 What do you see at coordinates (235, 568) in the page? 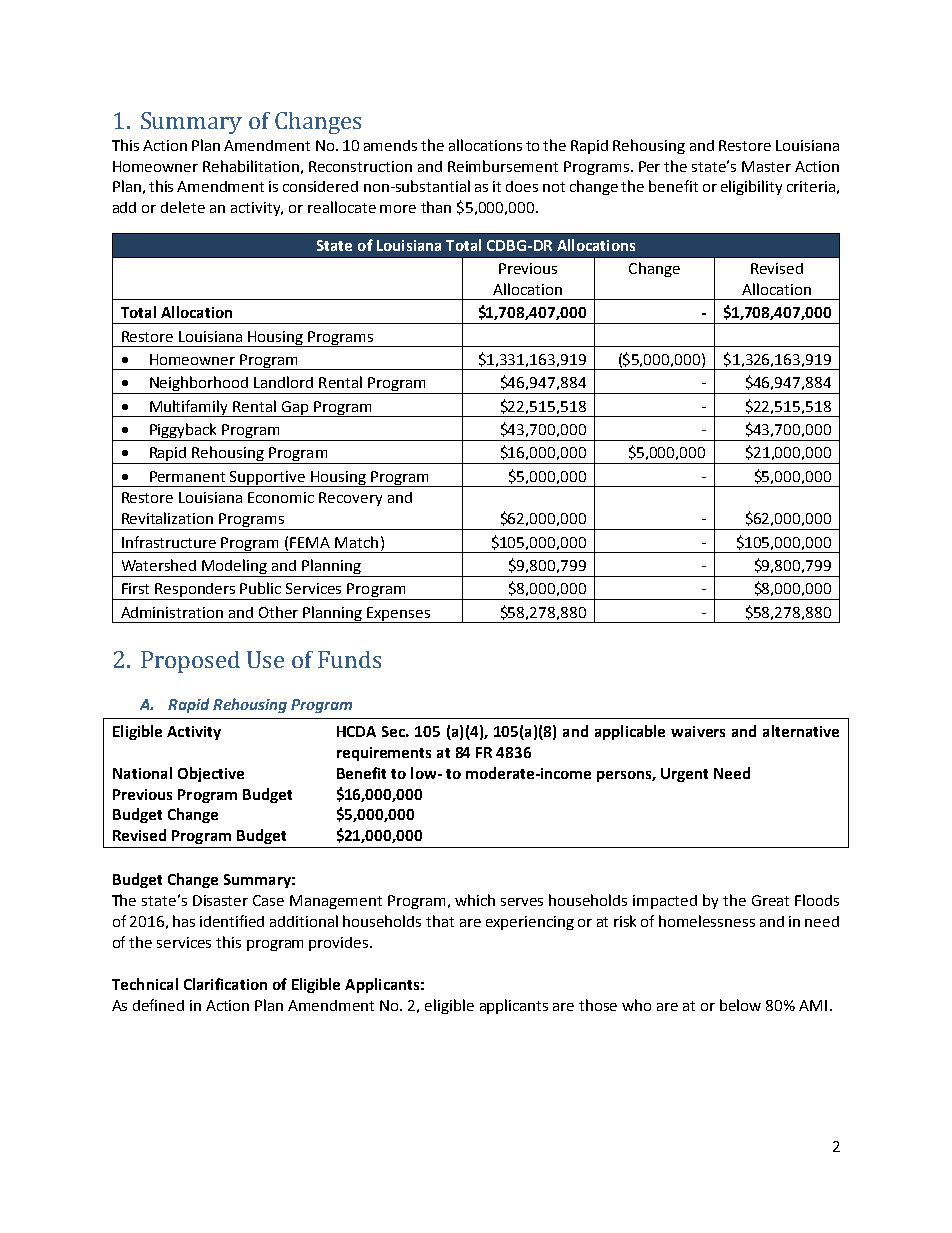
I see `Modeling` at bounding box center [235, 568].
